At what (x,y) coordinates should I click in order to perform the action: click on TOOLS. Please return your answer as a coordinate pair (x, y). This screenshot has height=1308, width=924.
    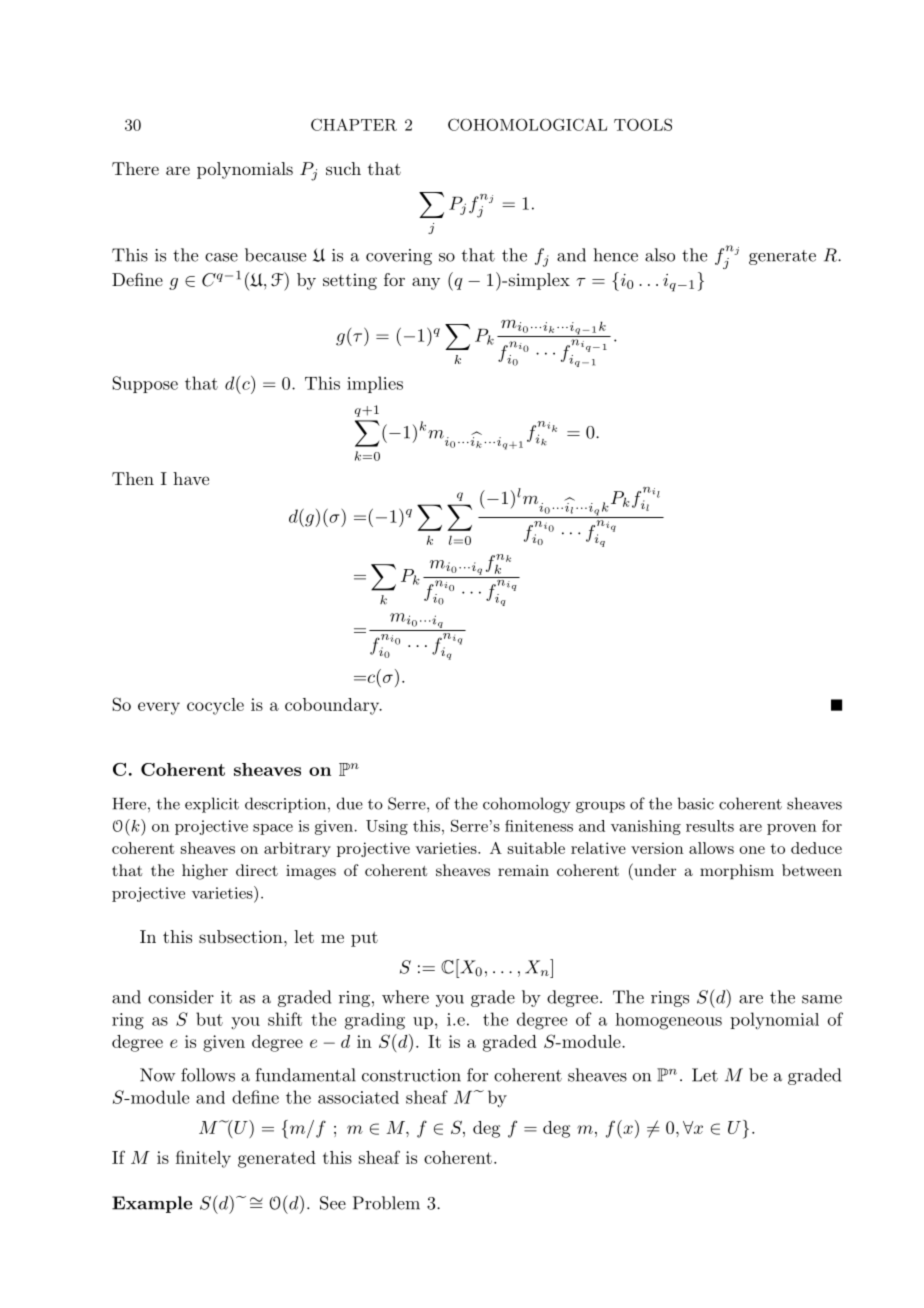
    Looking at the image, I should click on (643, 124).
